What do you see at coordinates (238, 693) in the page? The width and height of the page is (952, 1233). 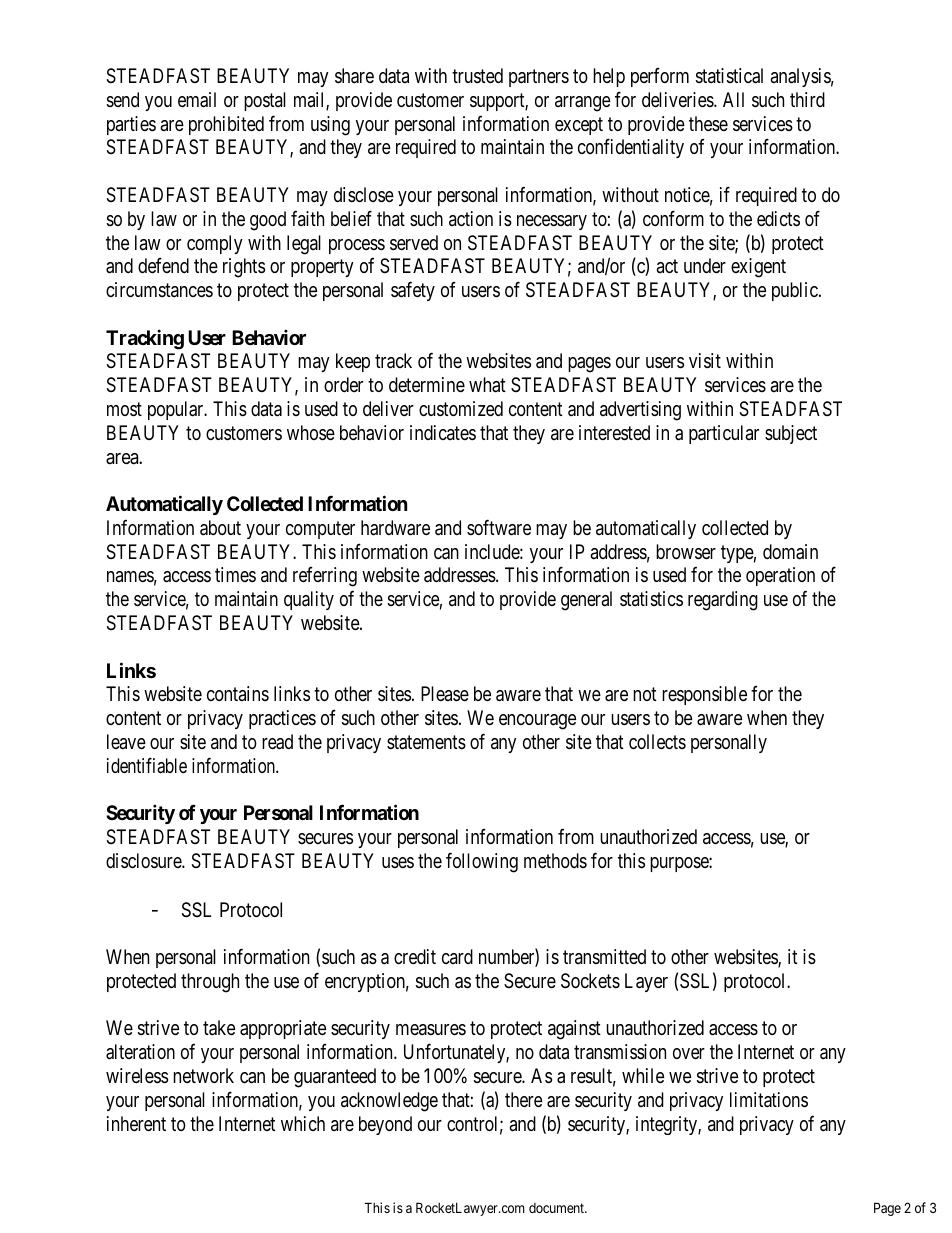 I see `contains` at bounding box center [238, 693].
